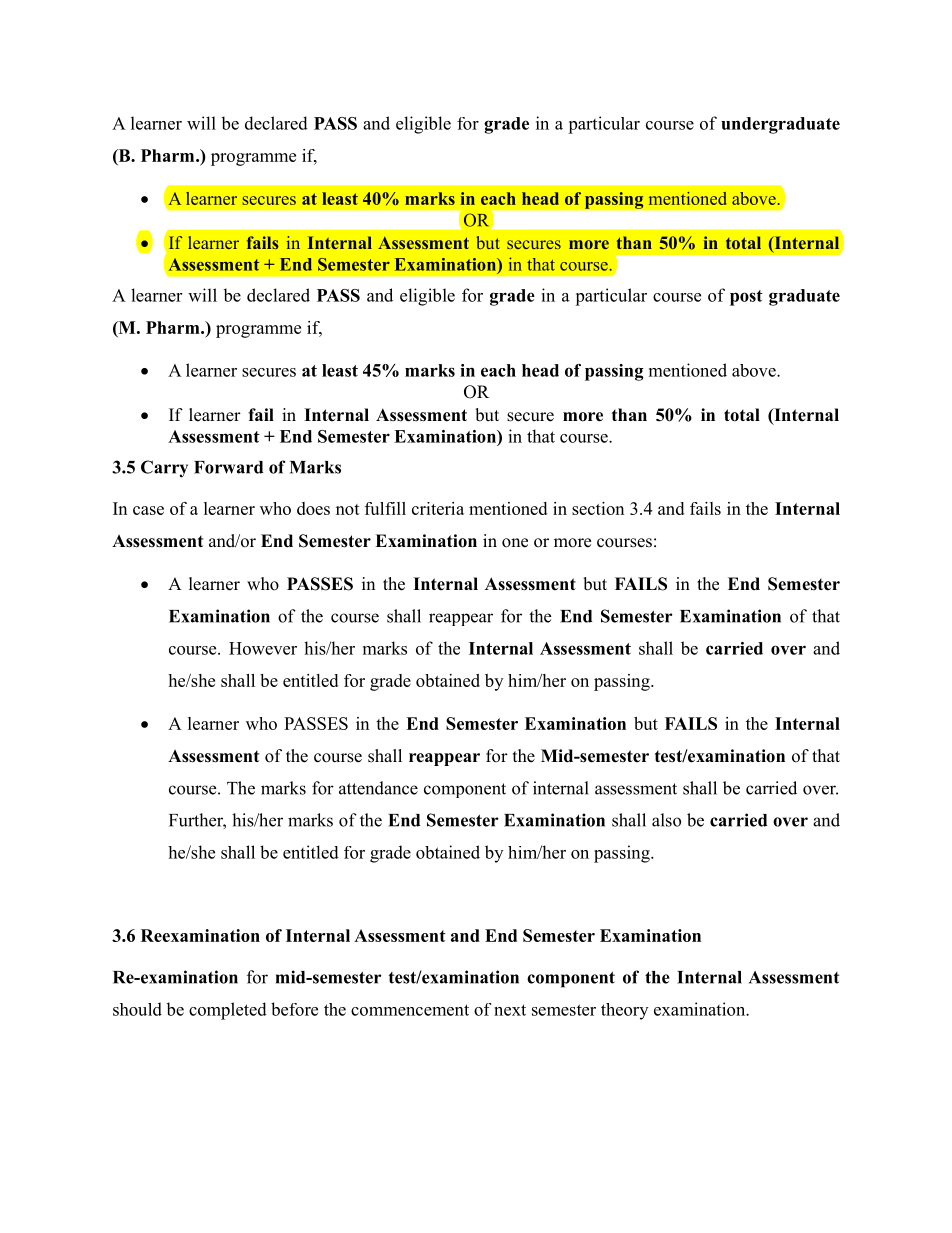  What do you see at coordinates (378, 788) in the screenshot?
I see `attendance` at bounding box center [378, 788].
